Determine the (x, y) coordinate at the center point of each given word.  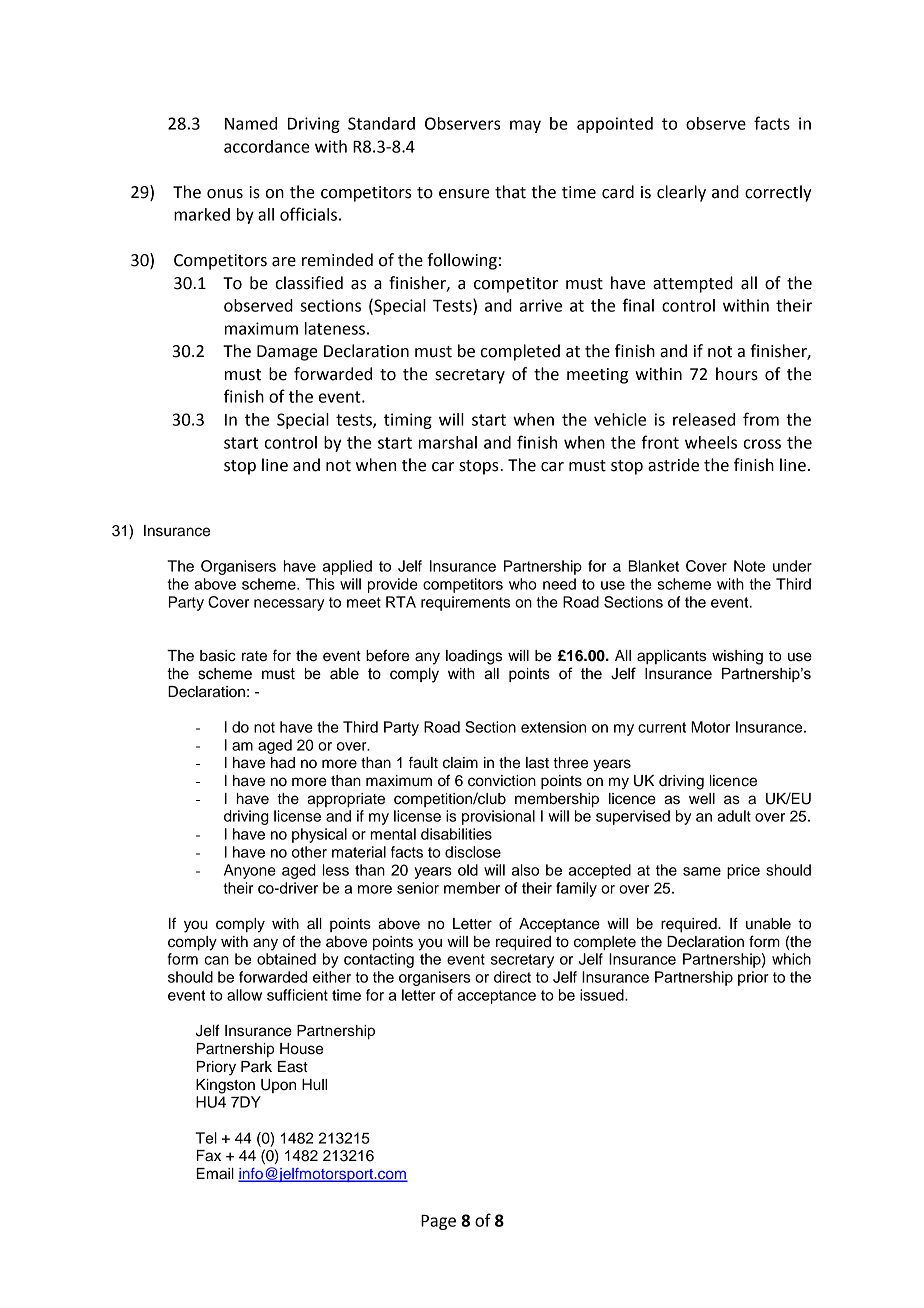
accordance (267, 146)
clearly (681, 193)
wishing (737, 657)
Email (215, 1174)
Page (438, 1222)
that (510, 192)
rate (254, 656)
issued (603, 995)
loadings (474, 657)
